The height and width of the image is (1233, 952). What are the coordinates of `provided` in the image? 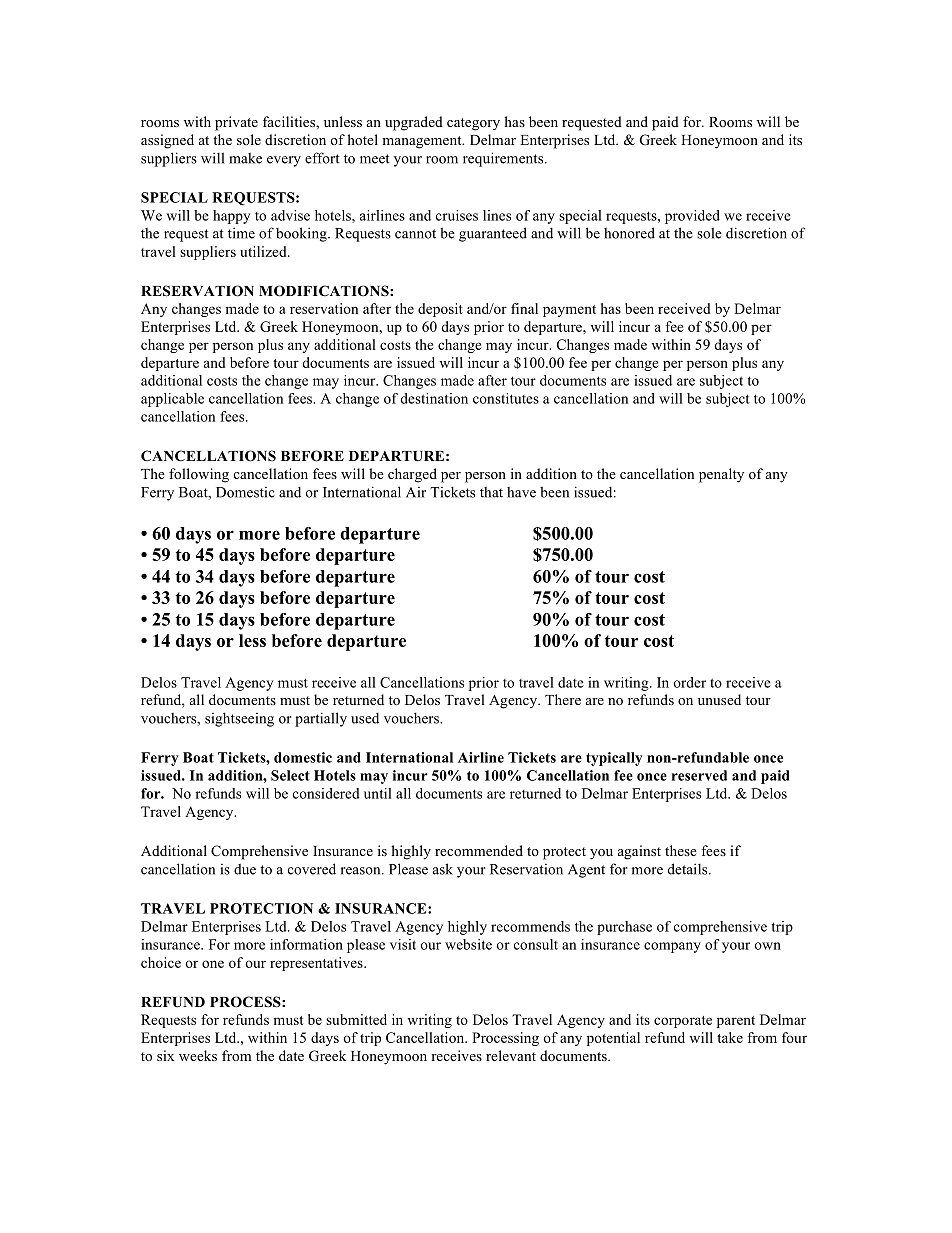 It's located at (692, 217).
